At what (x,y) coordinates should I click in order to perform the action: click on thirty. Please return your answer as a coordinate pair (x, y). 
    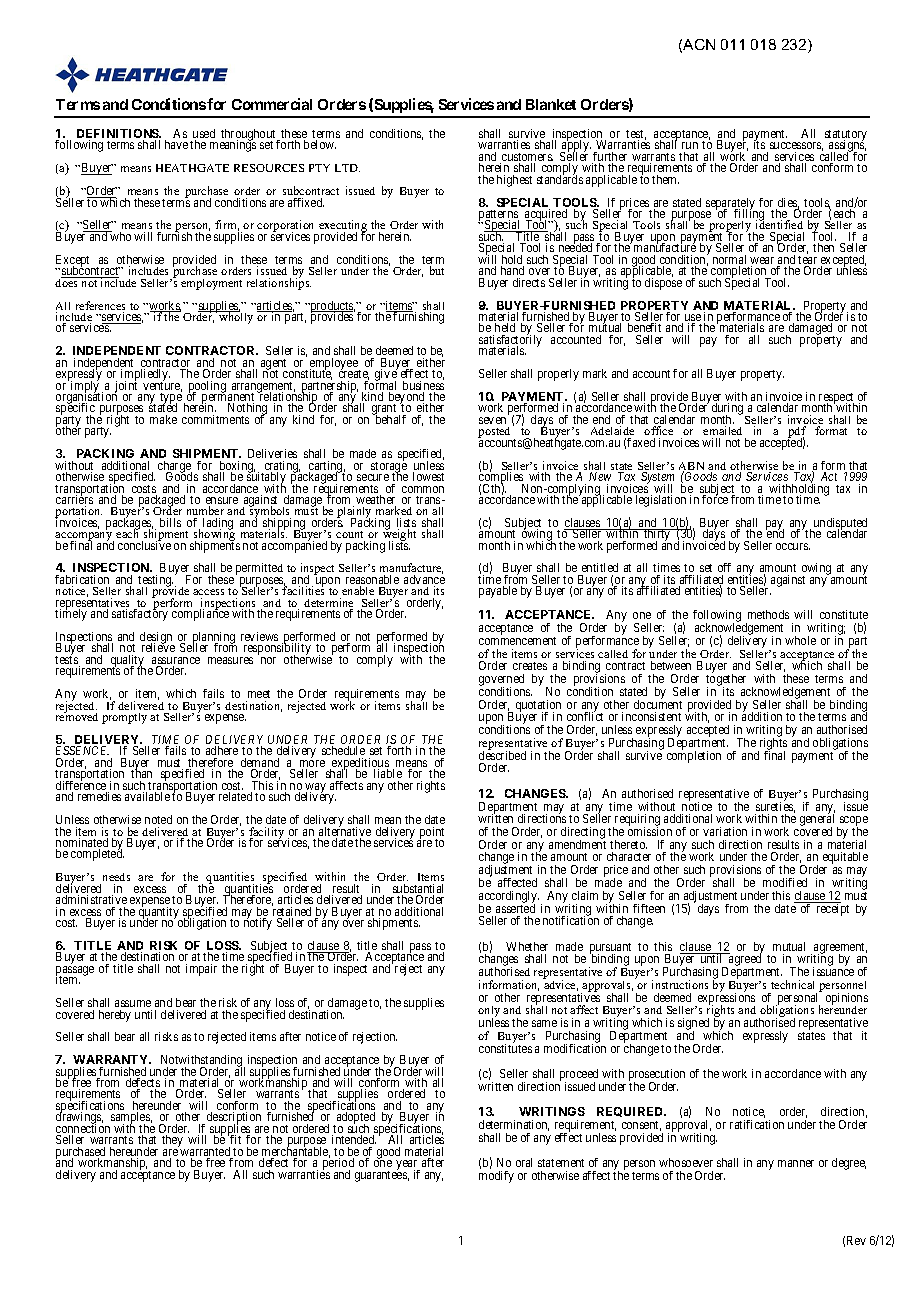
    Looking at the image, I should click on (657, 536).
